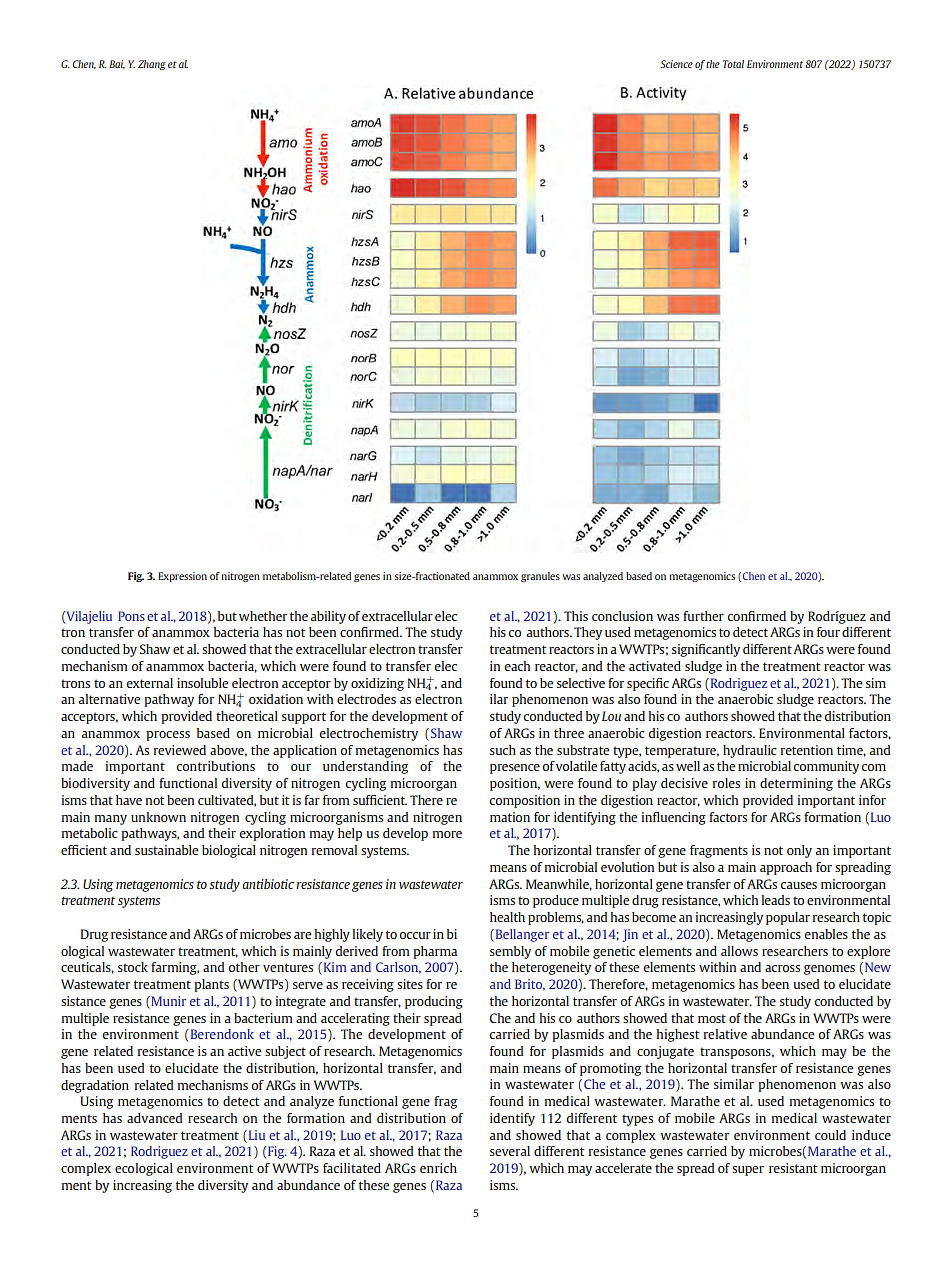  I want to click on several, so click(510, 1151).
